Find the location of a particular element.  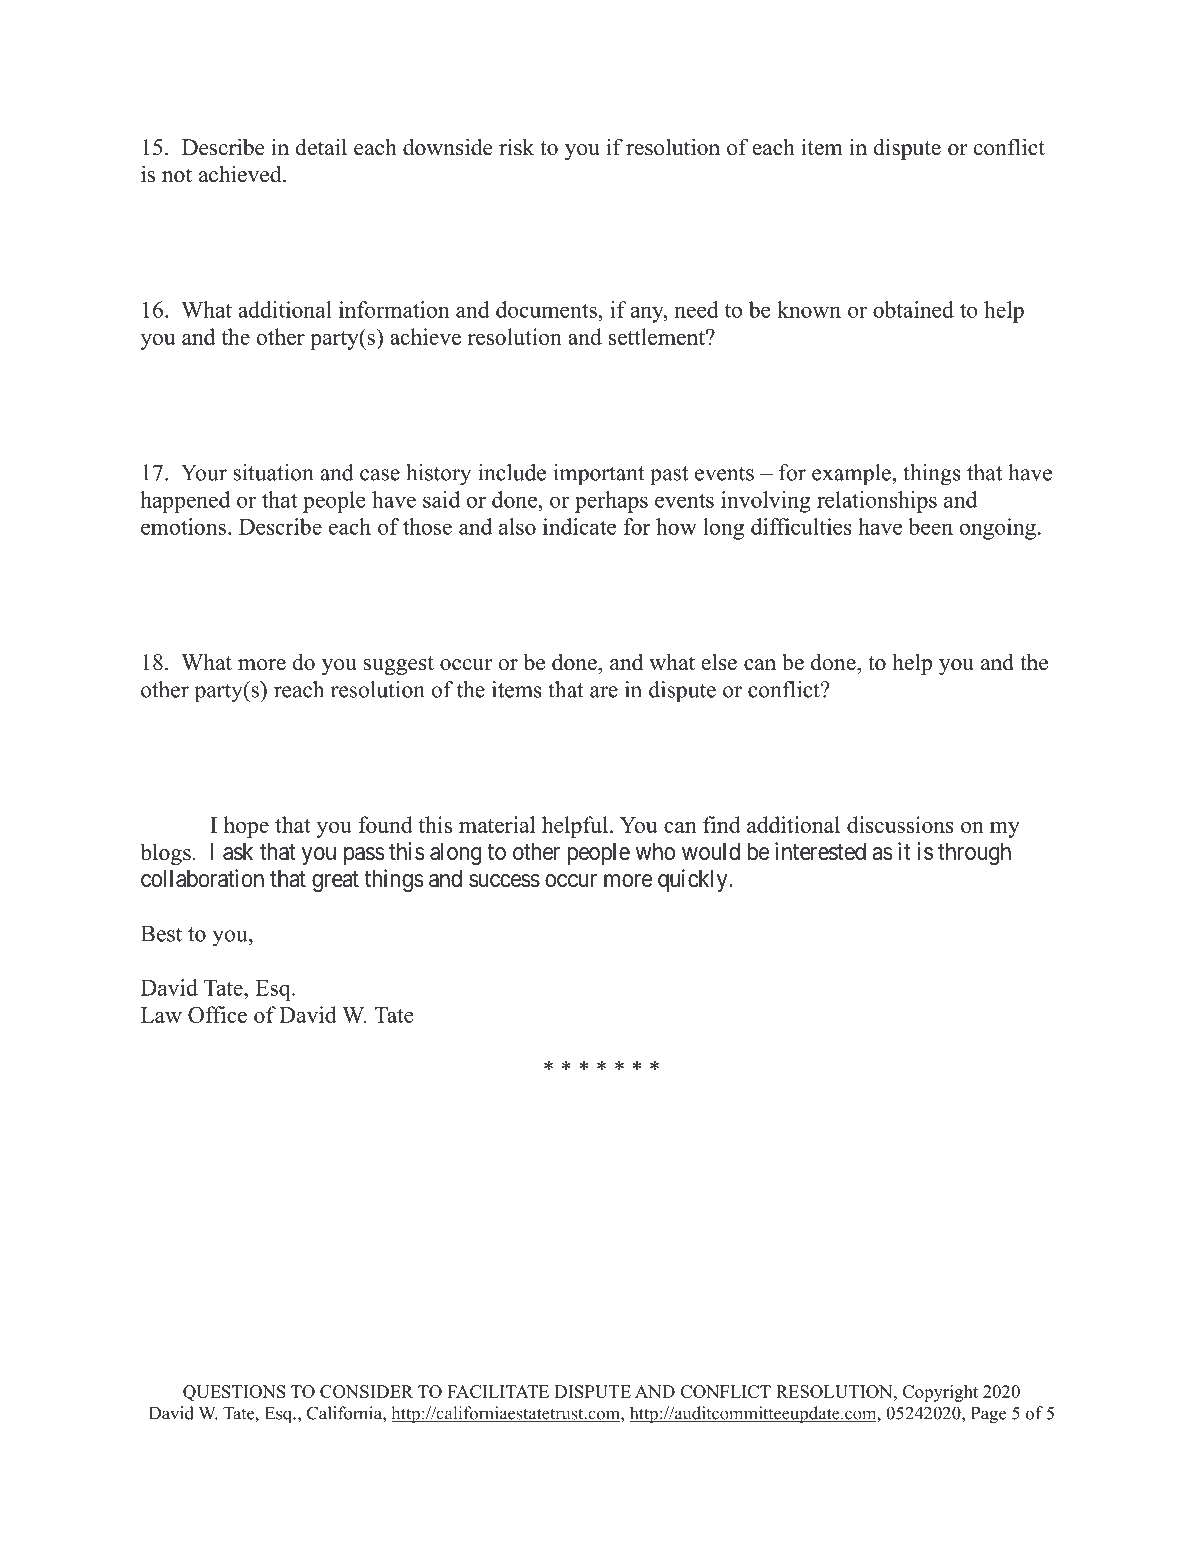

CONSIDER is located at coordinates (366, 1391).
